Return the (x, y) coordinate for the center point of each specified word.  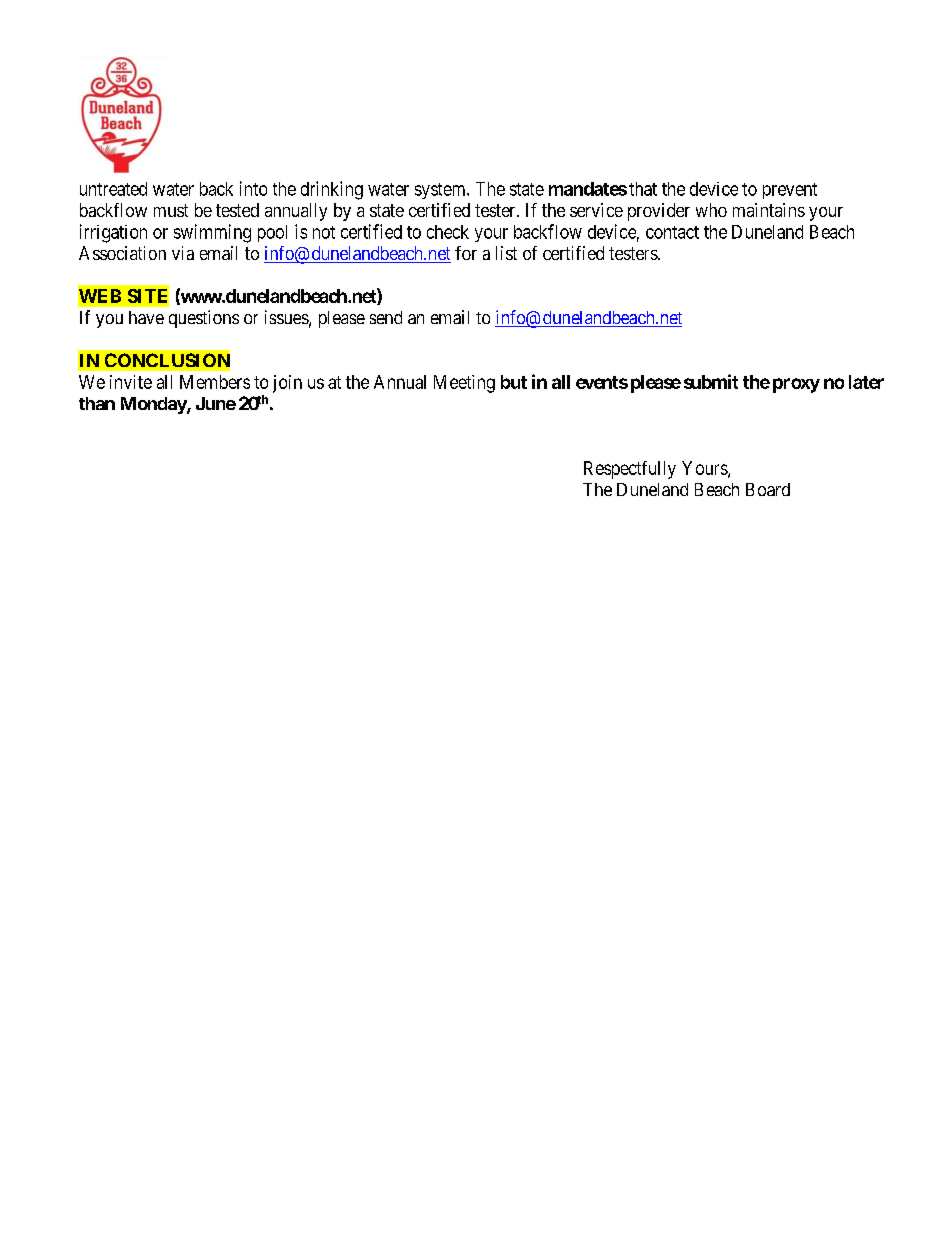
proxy (796, 385)
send (386, 317)
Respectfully (630, 470)
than (97, 403)
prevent (790, 191)
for (466, 253)
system (441, 191)
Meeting (464, 384)
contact (672, 232)
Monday (154, 405)
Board (768, 489)
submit (711, 381)
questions (204, 319)
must (171, 210)
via (183, 253)
